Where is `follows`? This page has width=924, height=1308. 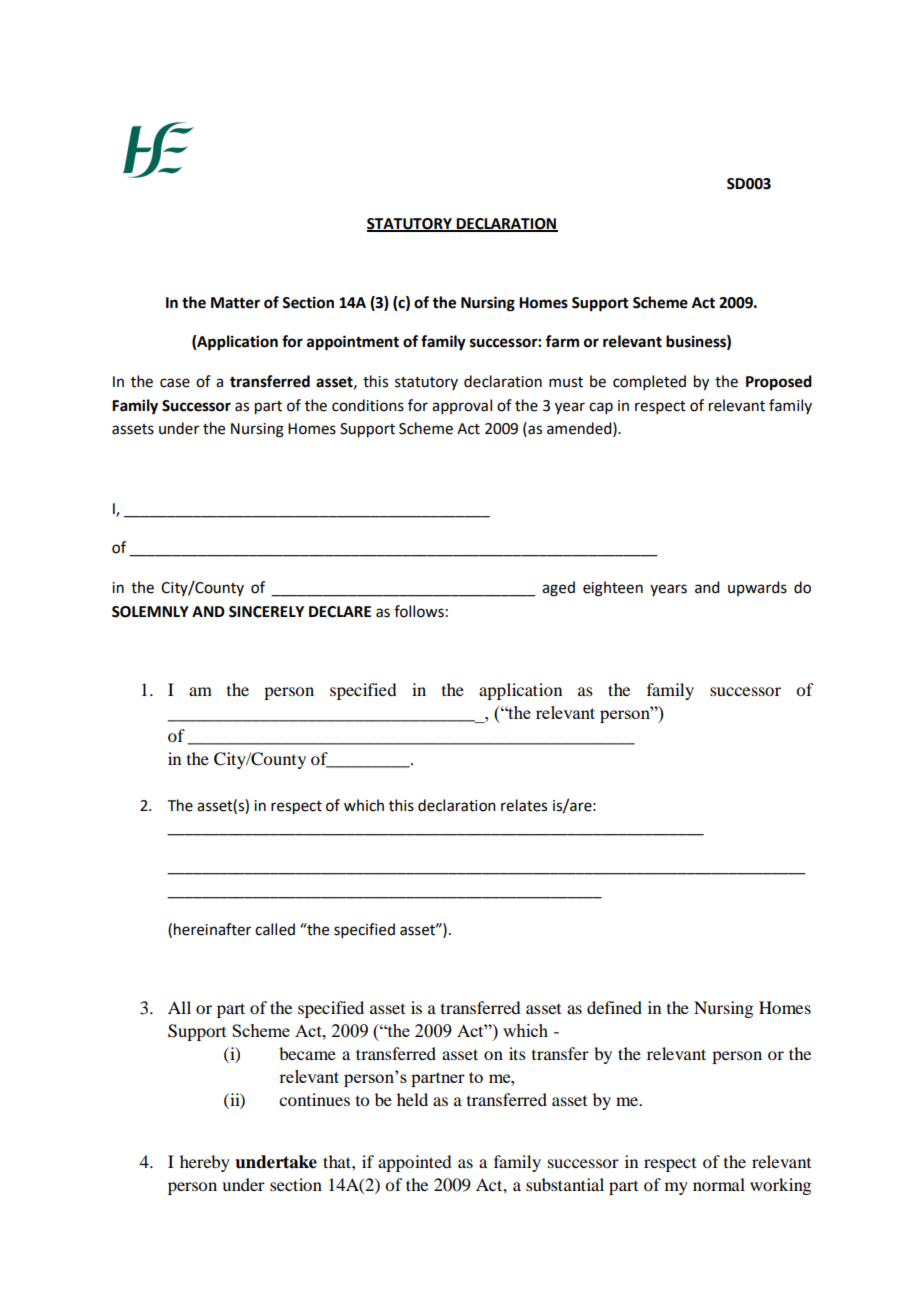 follows is located at coordinates (419, 611).
